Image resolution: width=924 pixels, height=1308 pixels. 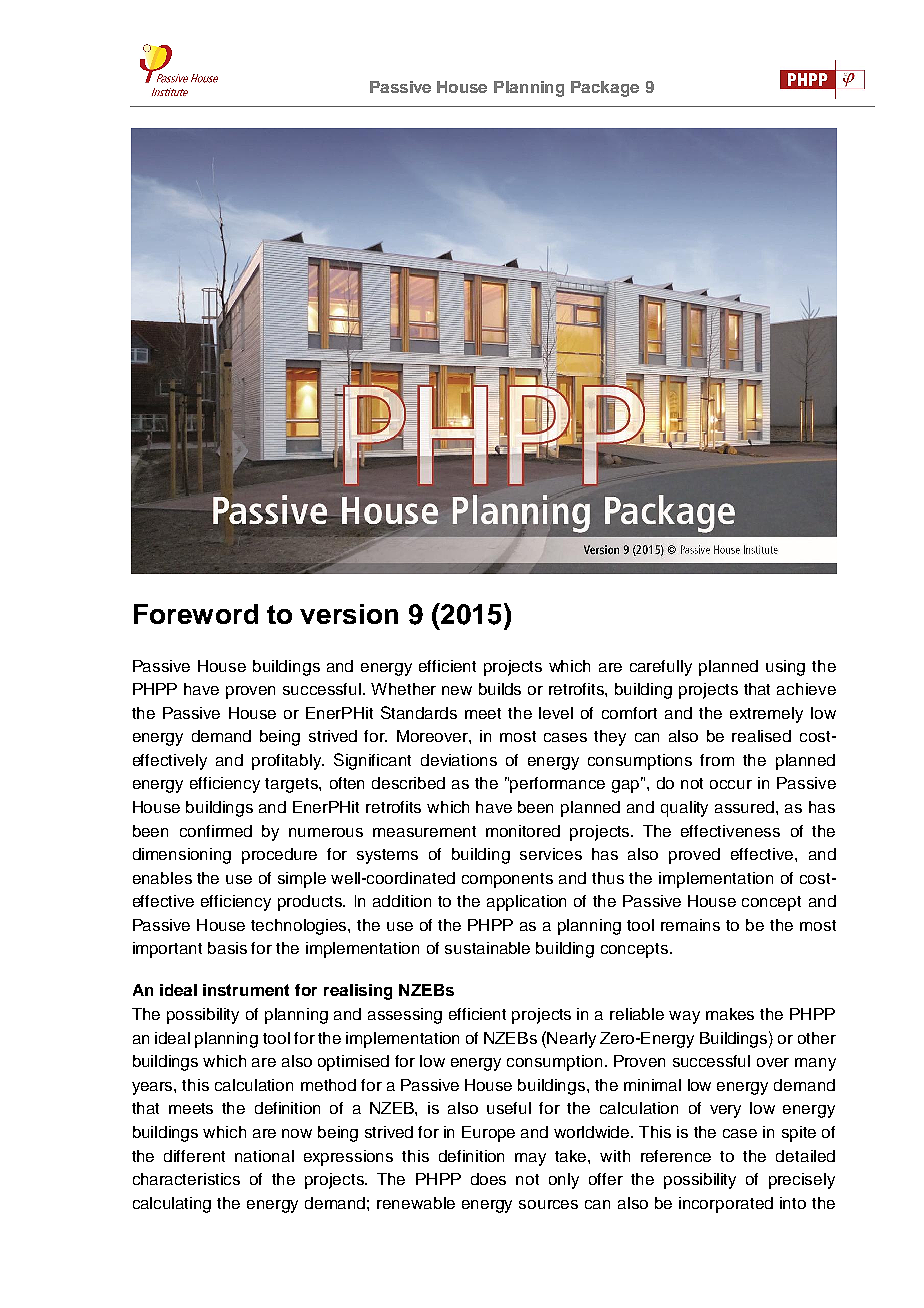 I want to click on builds, so click(x=500, y=689).
